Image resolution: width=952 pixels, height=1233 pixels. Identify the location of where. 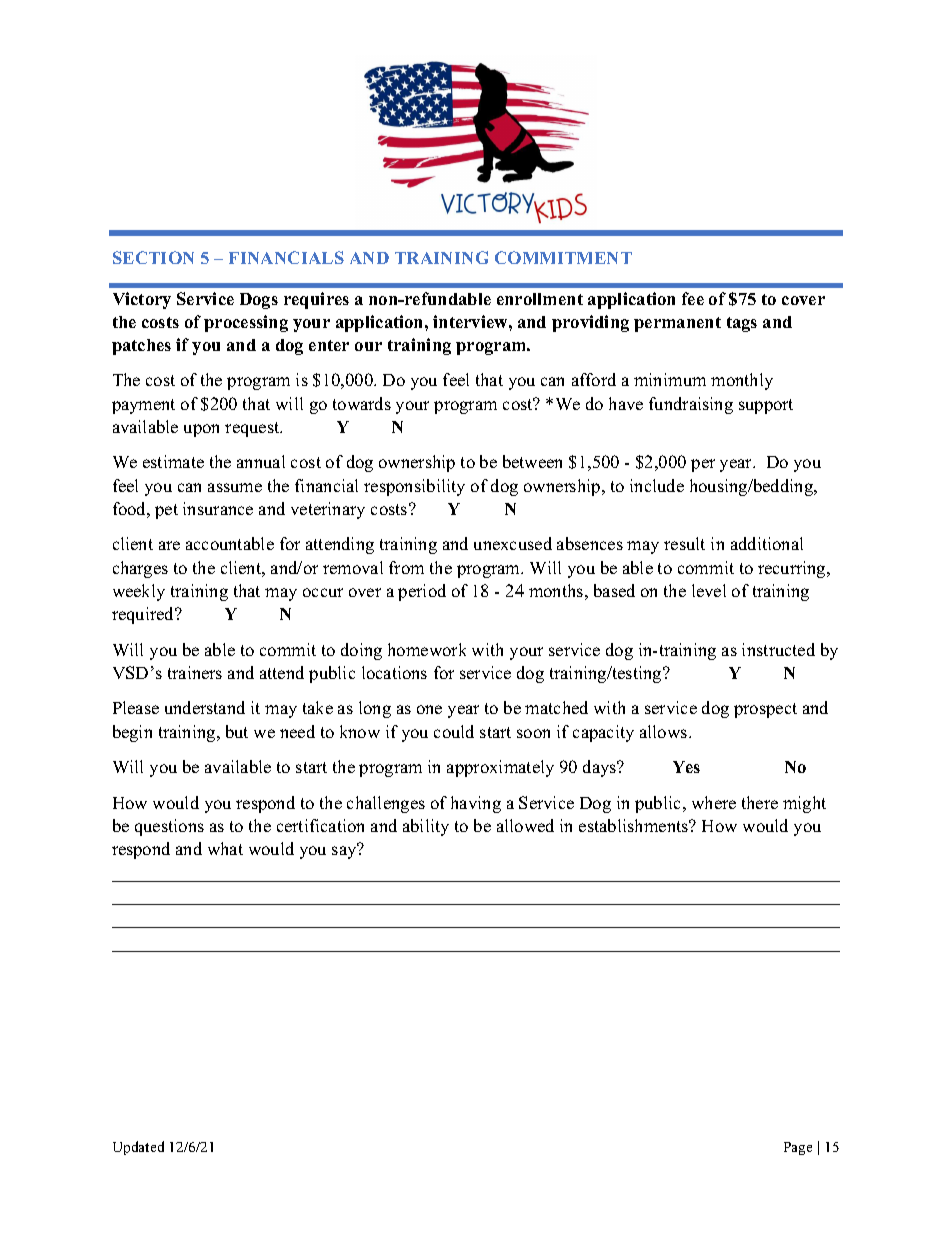
(714, 802).
